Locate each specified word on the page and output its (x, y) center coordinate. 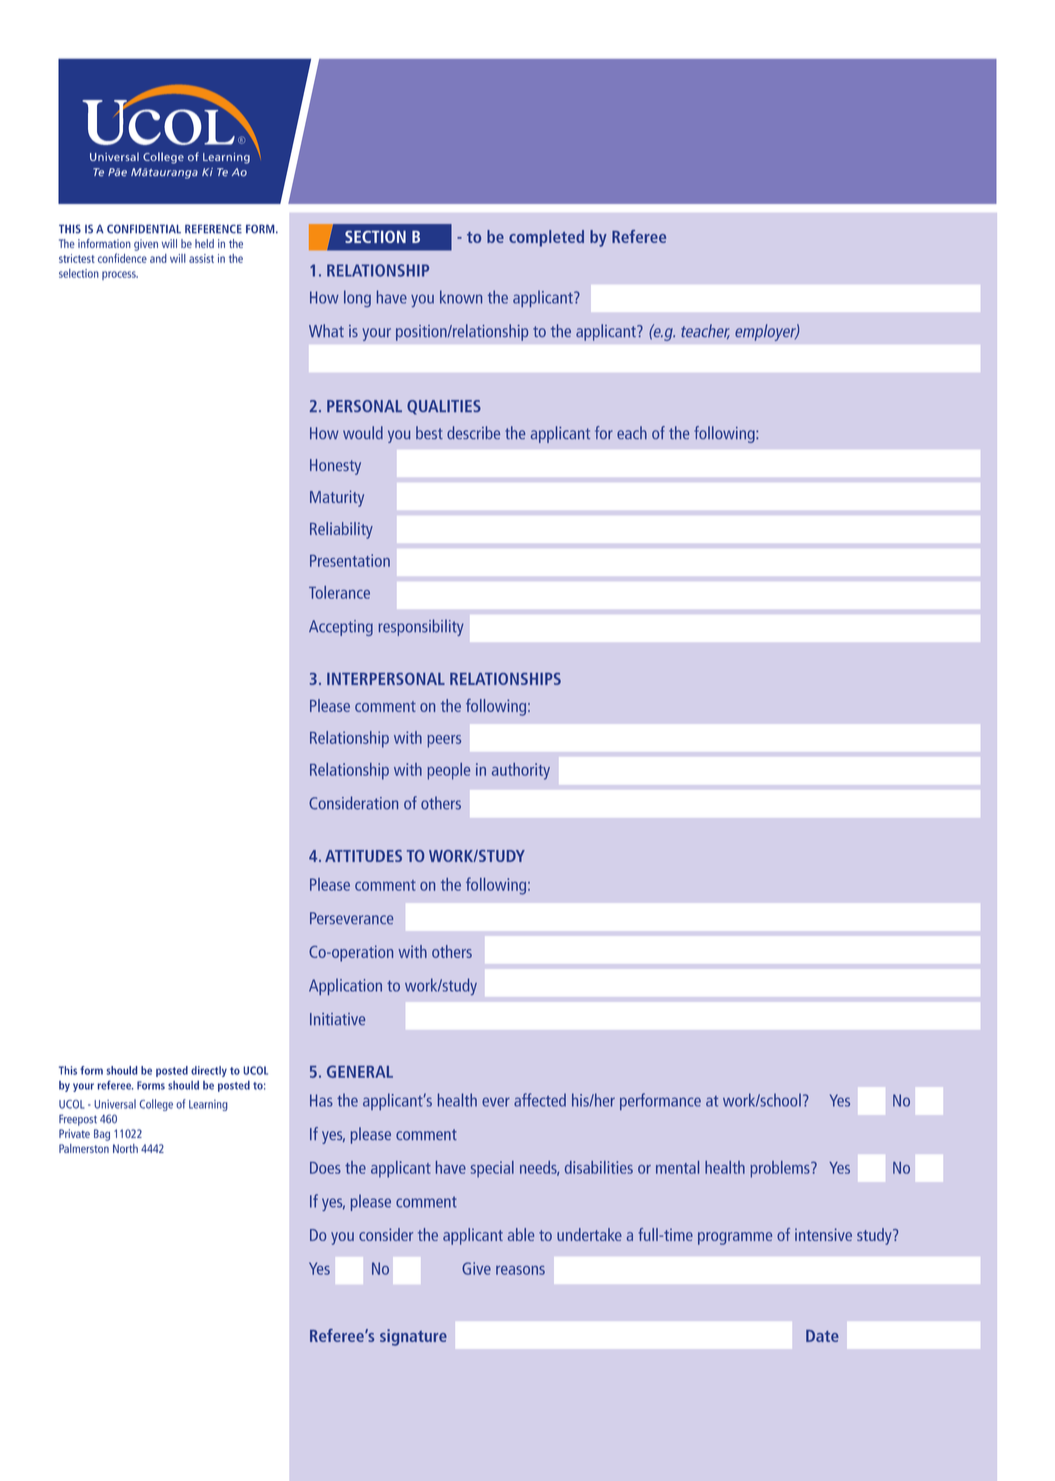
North (125, 1148)
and (158, 258)
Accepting (341, 628)
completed (546, 238)
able (521, 1234)
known (461, 297)
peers (444, 741)
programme (735, 1238)
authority (521, 771)
